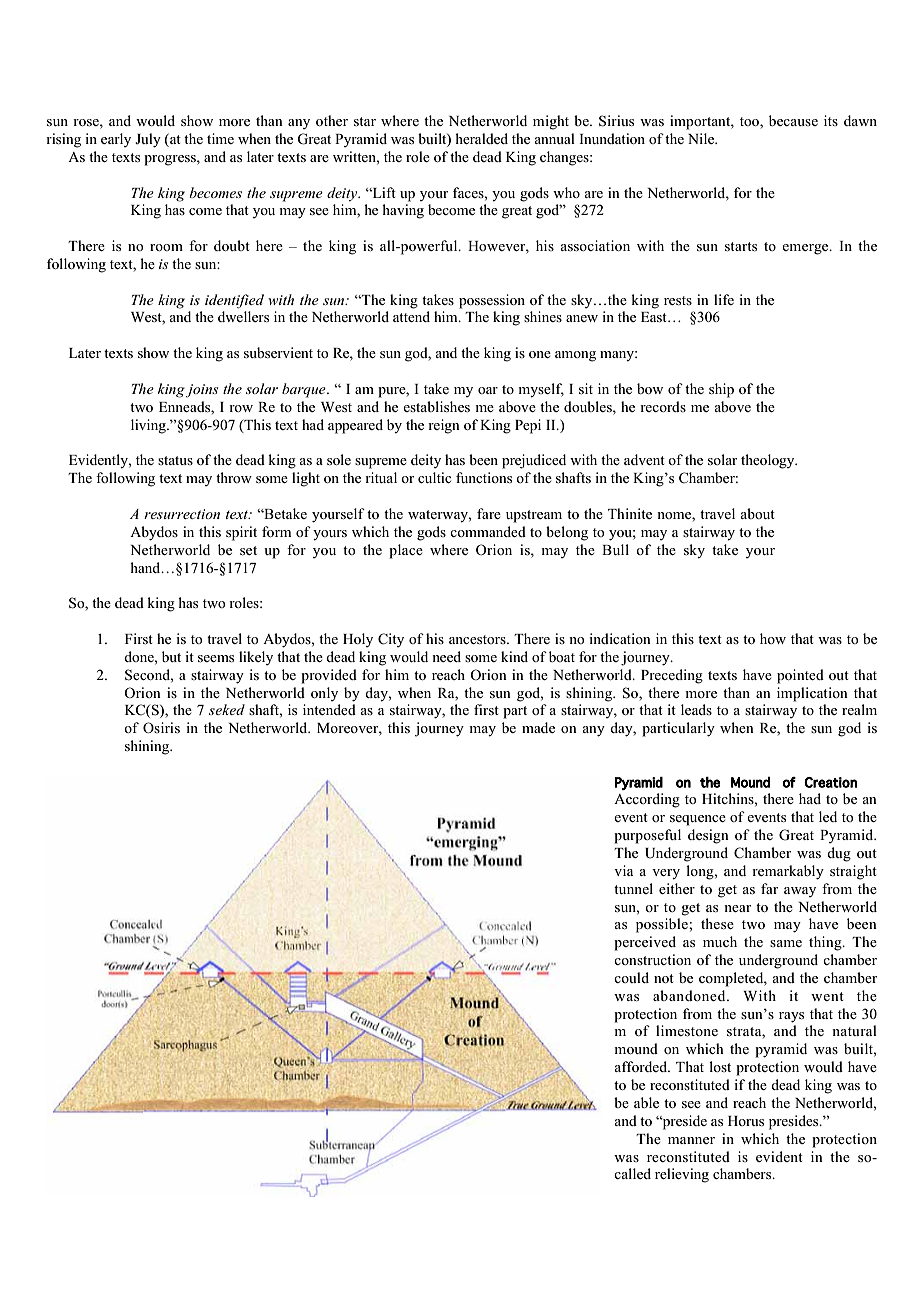 The height and width of the screenshot is (1308, 924). What do you see at coordinates (171, 656) in the screenshot?
I see `but` at bounding box center [171, 656].
